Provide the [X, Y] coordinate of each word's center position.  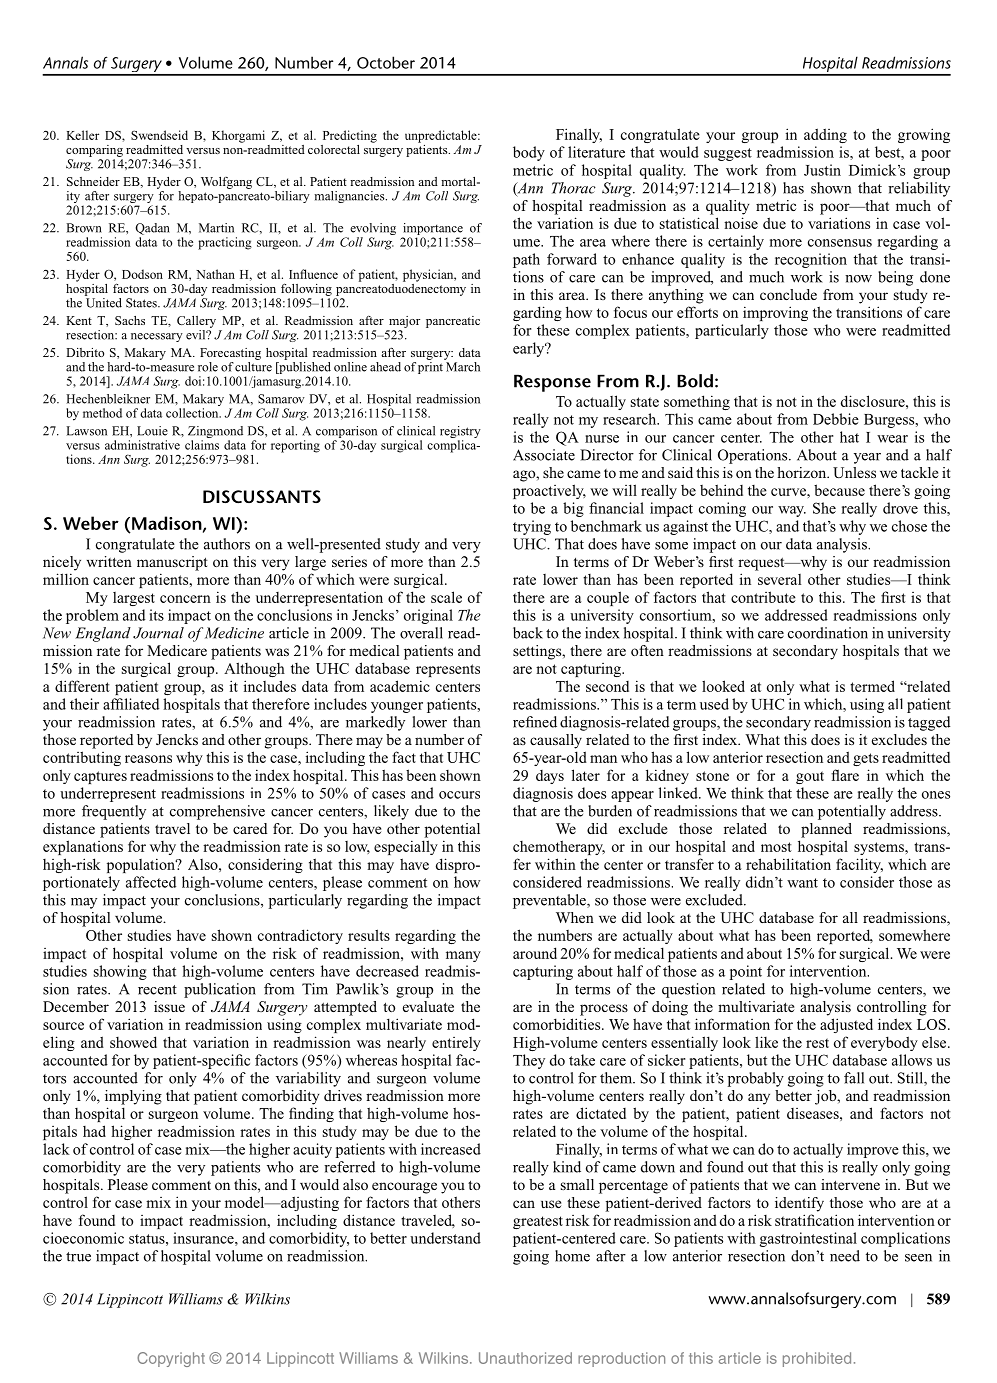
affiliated [131, 704]
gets [866, 759]
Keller [82, 135]
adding [825, 135]
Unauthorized [525, 1358]
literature [596, 152]
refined [535, 722]
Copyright [171, 1359]
